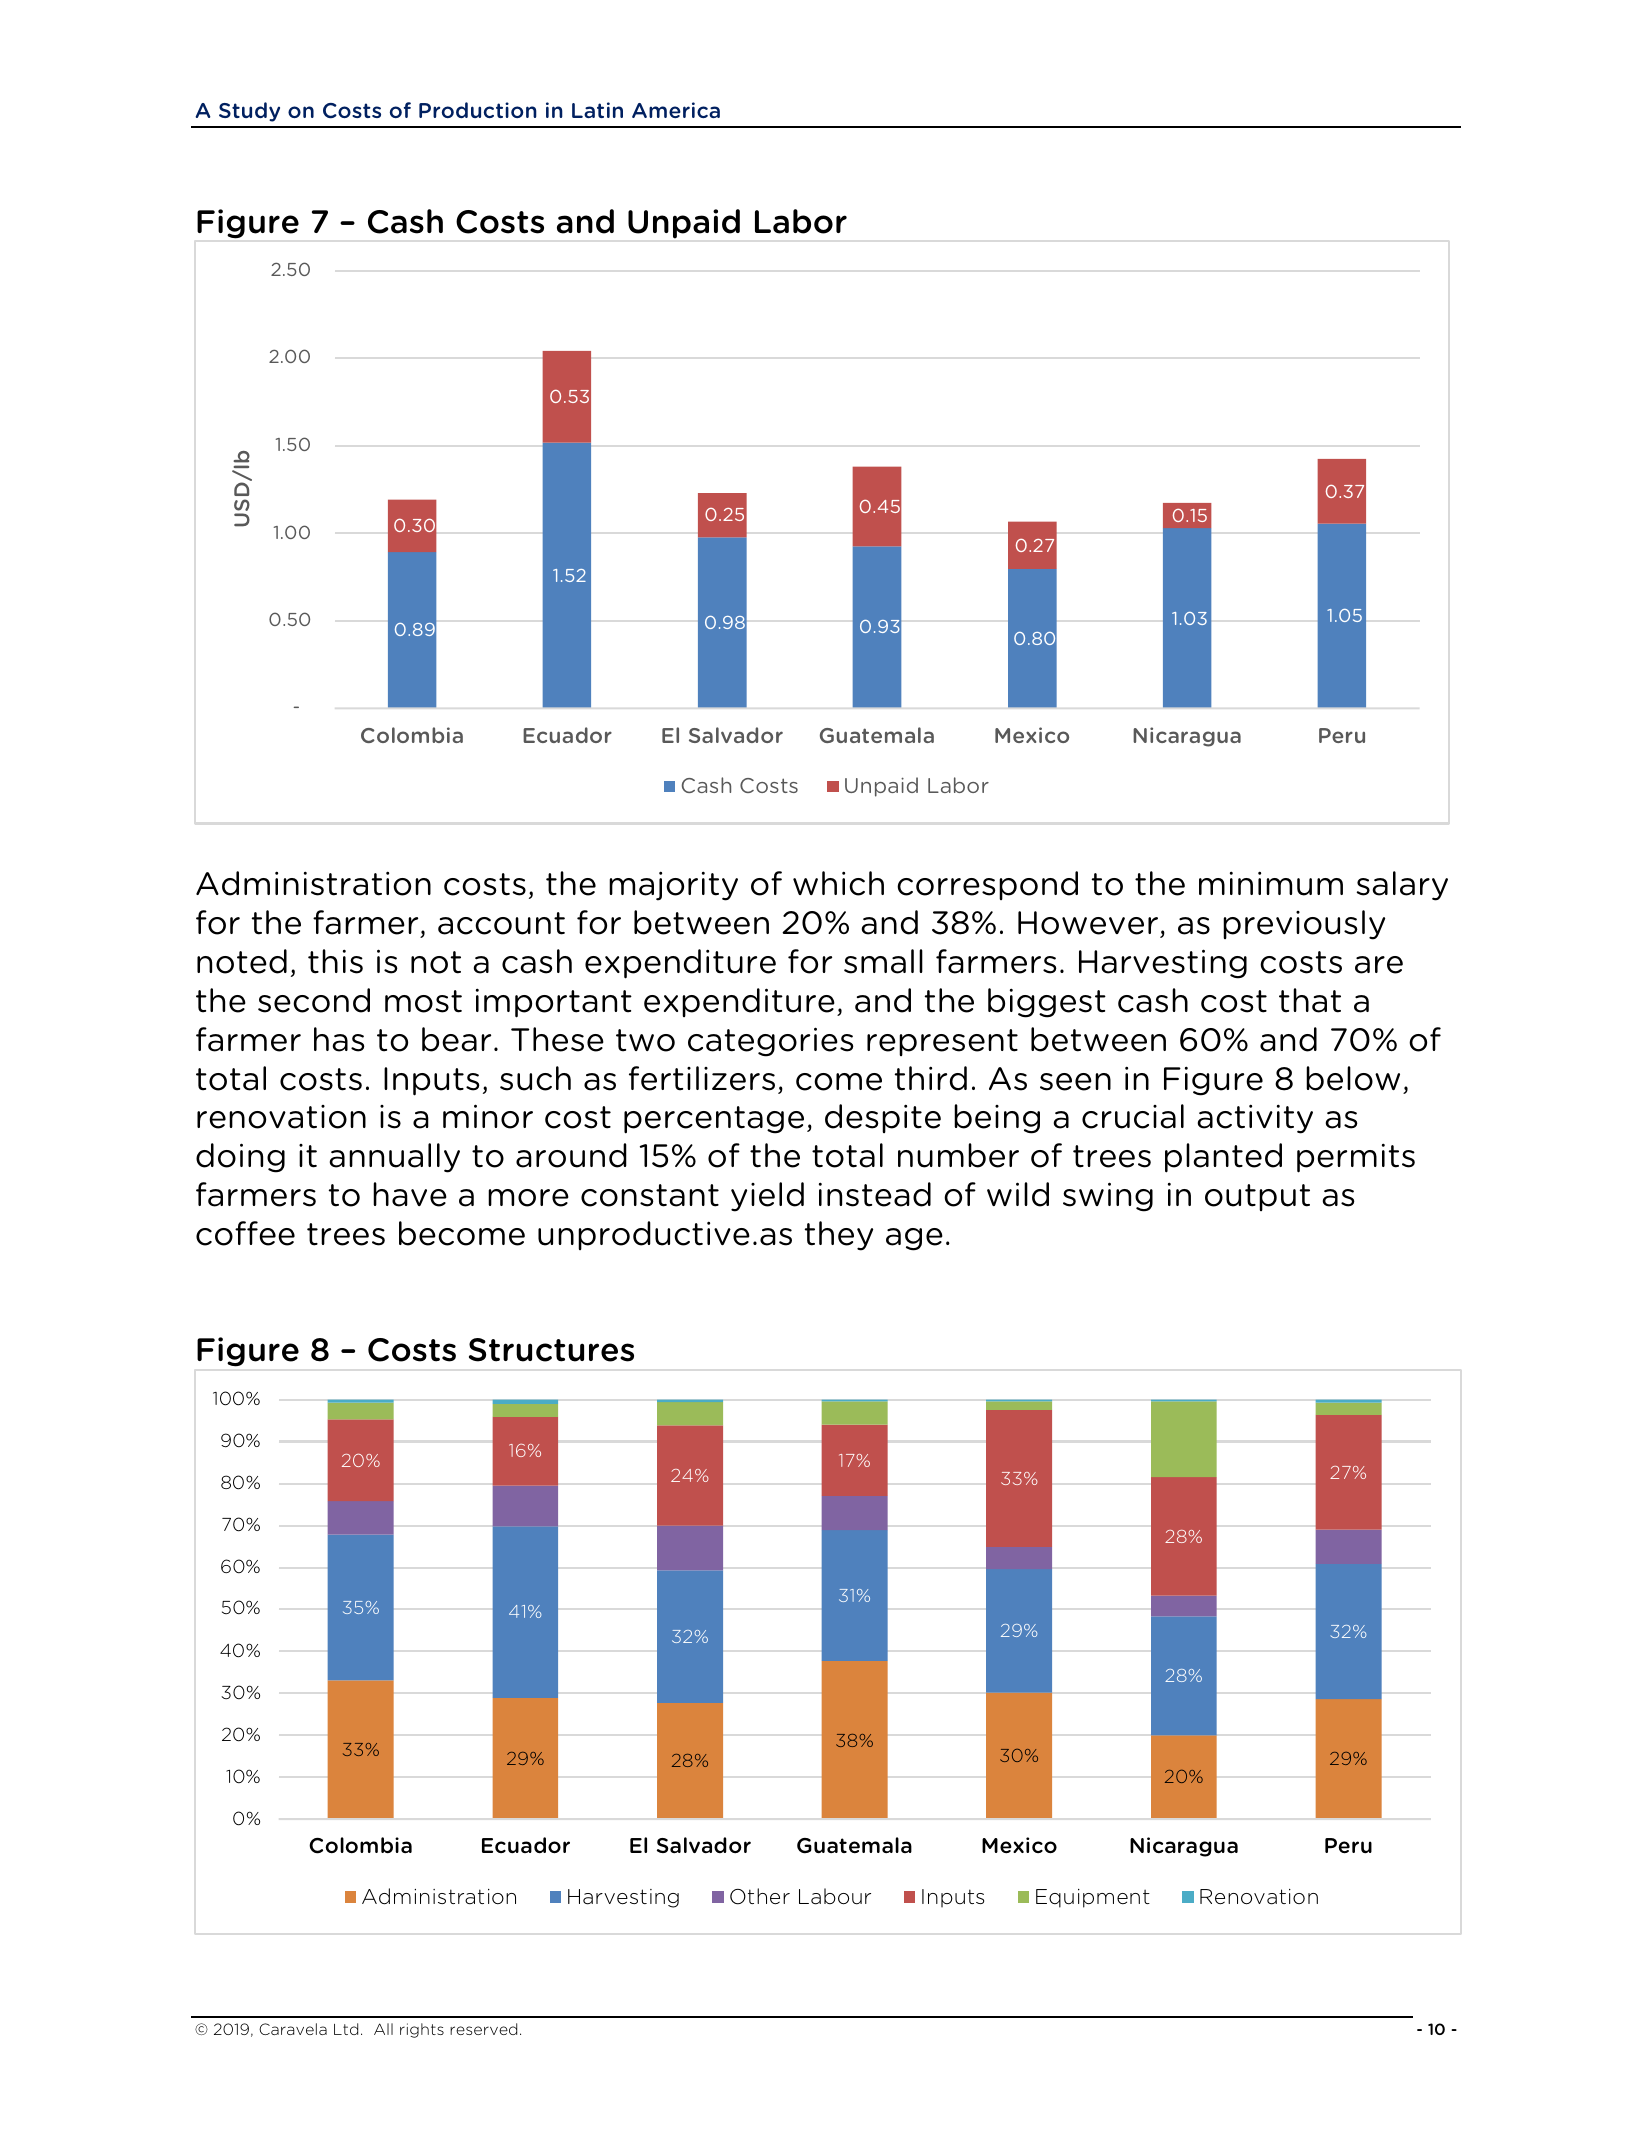 The width and height of the document is (1651, 2136). What do you see at coordinates (838, 883) in the document?
I see `which` at bounding box center [838, 883].
